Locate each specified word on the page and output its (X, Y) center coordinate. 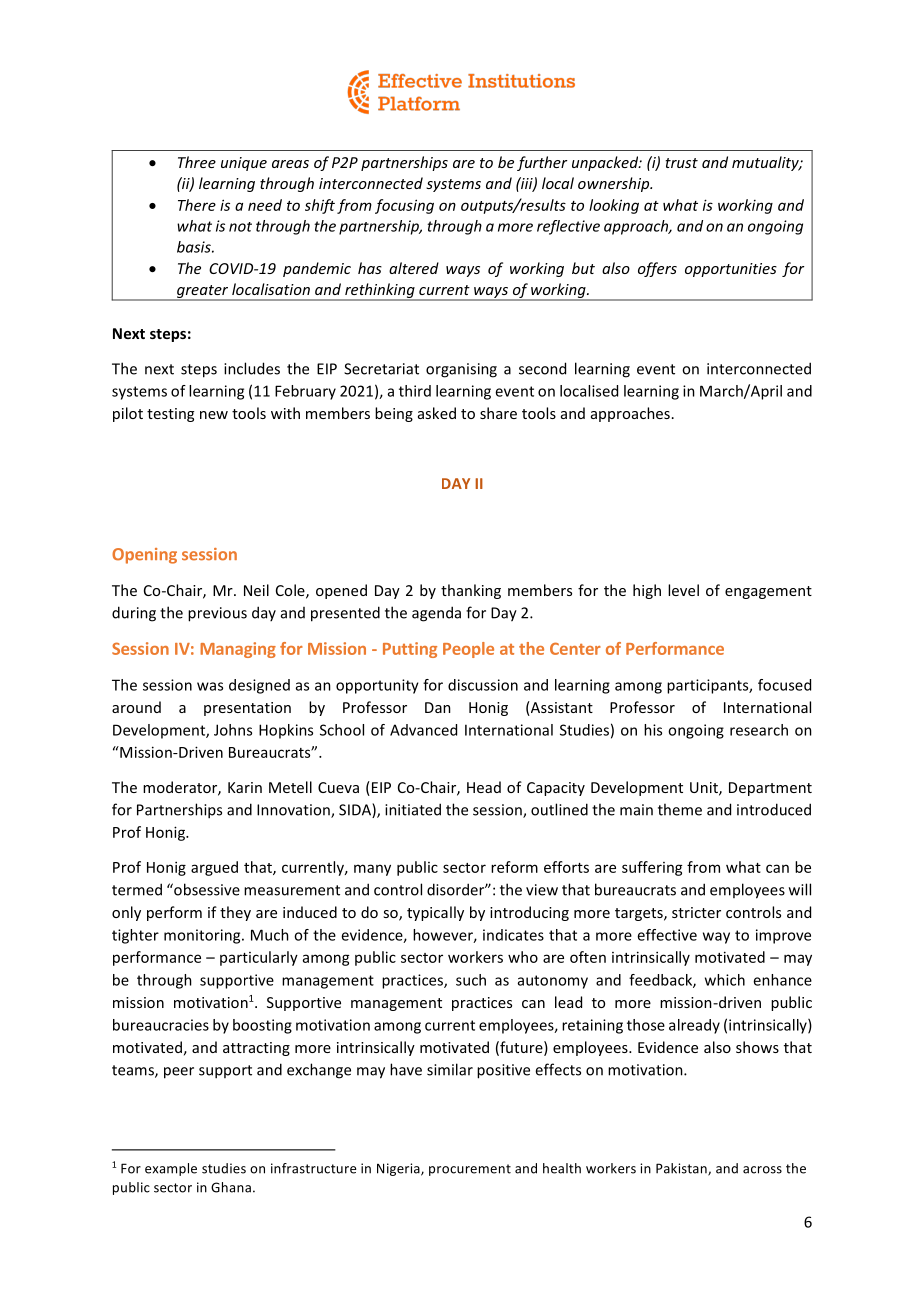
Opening (144, 556)
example (171, 1169)
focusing (404, 206)
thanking (471, 591)
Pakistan (682, 1169)
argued (214, 868)
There (197, 205)
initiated (413, 809)
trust (681, 163)
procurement (470, 1170)
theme (680, 809)
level (683, 590)
